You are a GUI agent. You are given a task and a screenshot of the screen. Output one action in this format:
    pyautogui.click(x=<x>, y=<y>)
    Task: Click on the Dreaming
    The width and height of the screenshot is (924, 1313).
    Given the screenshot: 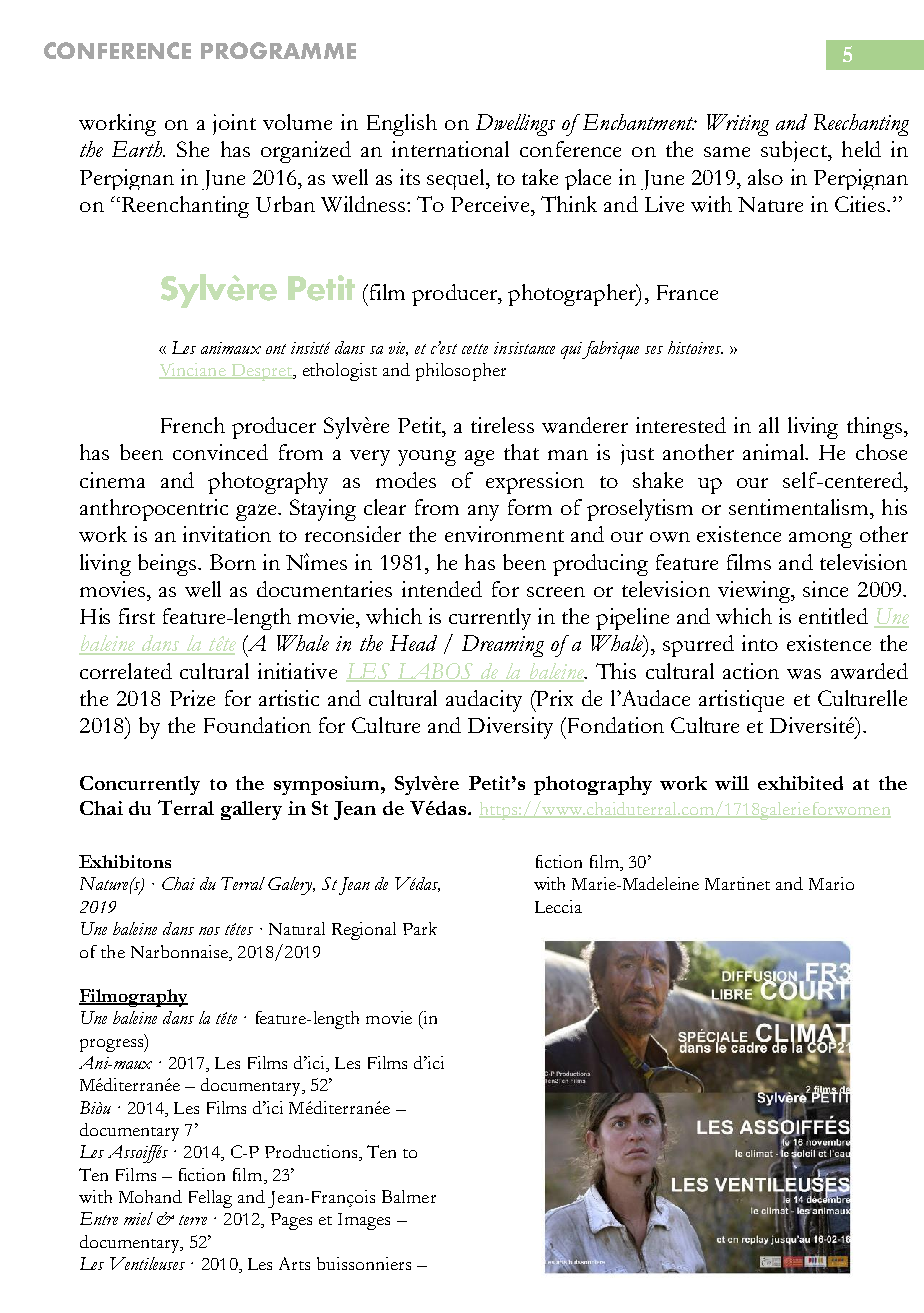 What is the action you would take?
    pyautogui.click(x=503, y=646)
